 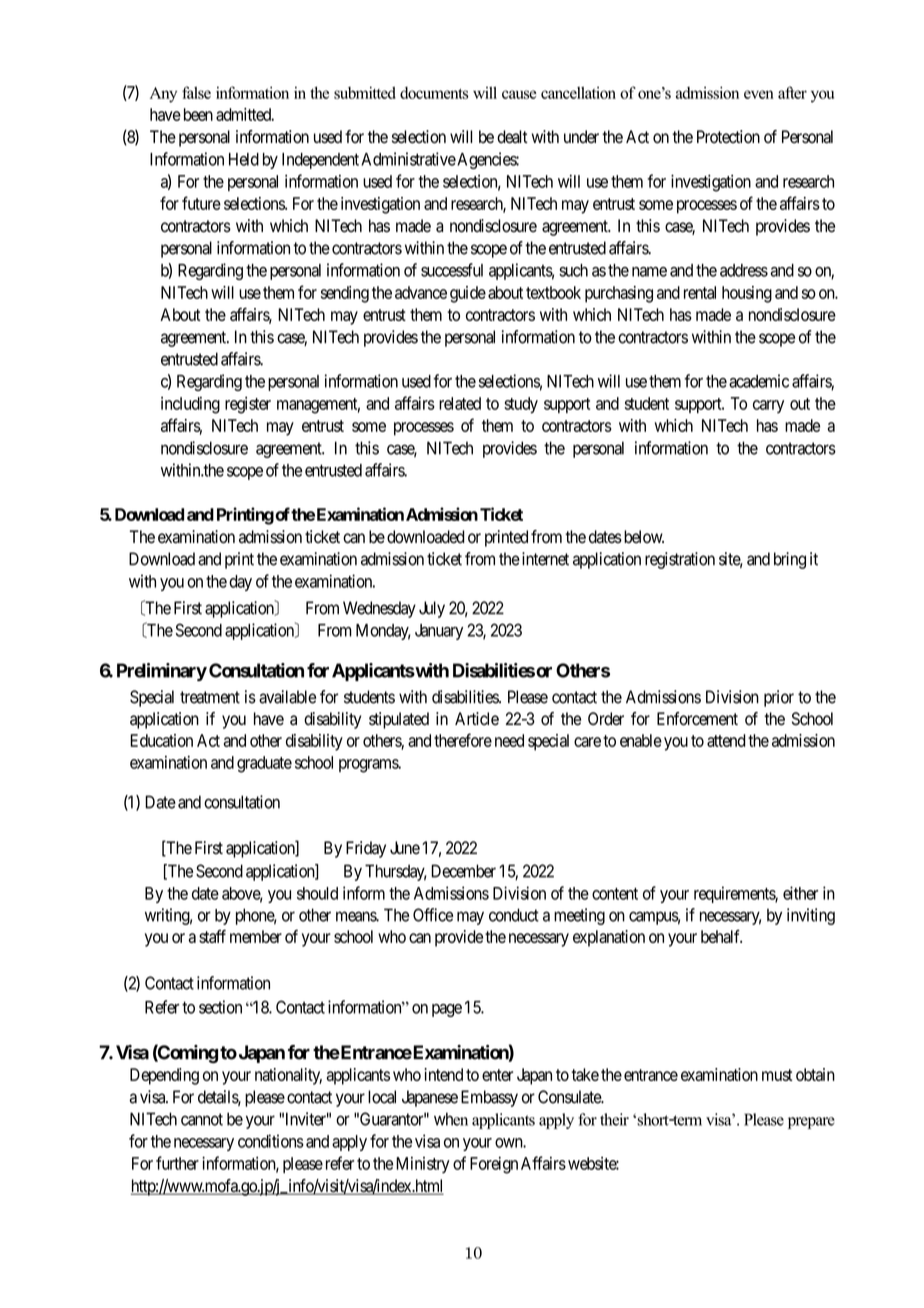 I want to click on dealt, so click(x=512, y=137).
